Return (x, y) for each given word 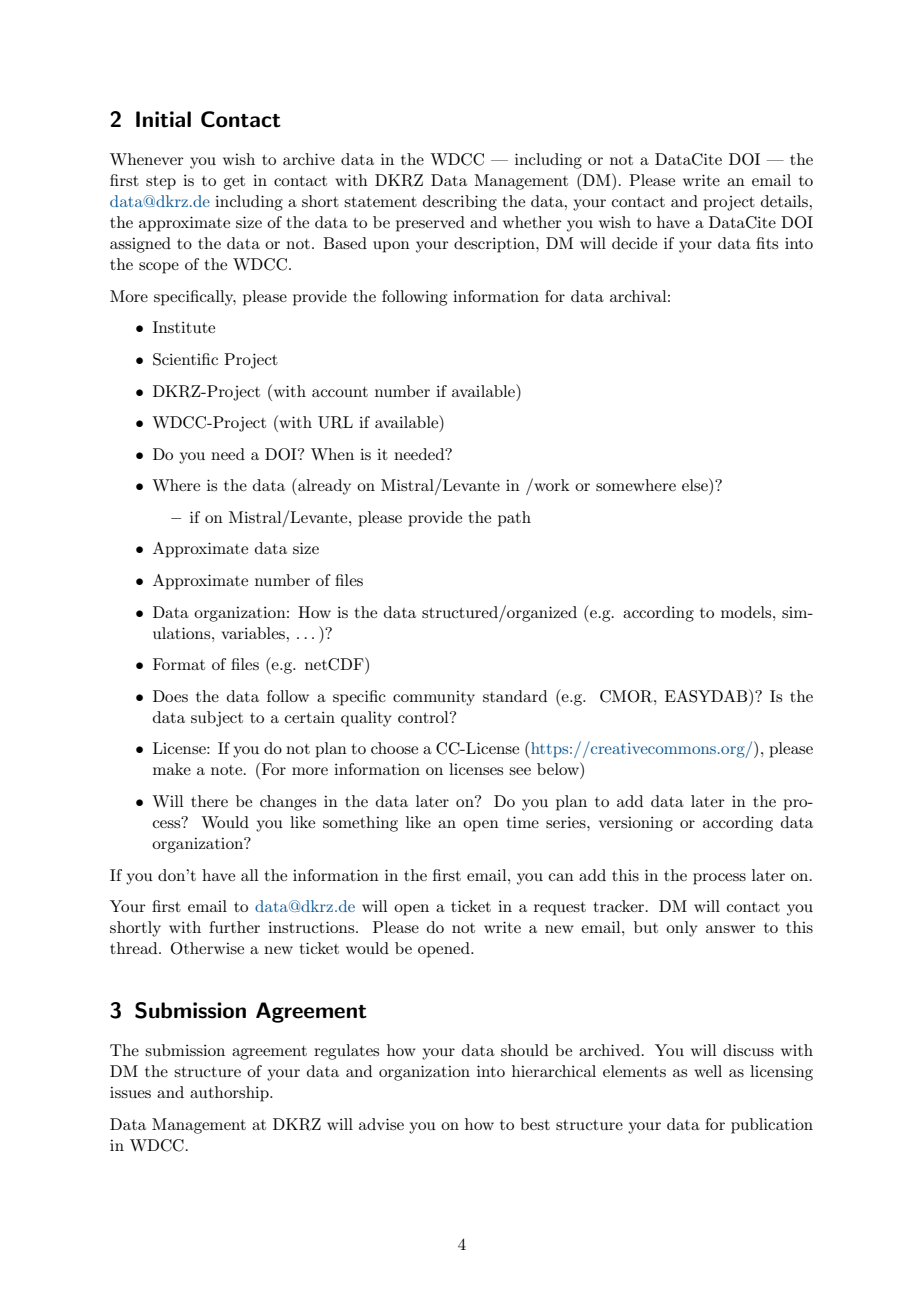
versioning (636, 824)
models (747, 612)
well (708, 1071)
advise (381, 1124)
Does (170, 696)
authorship (230, 1094)
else (696, 484)
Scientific (185, 359)
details (785, 201)
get (234, 183)
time (523, 822)
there (209, 801)
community (434, 698)
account (340, 392)
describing (460, 203)
